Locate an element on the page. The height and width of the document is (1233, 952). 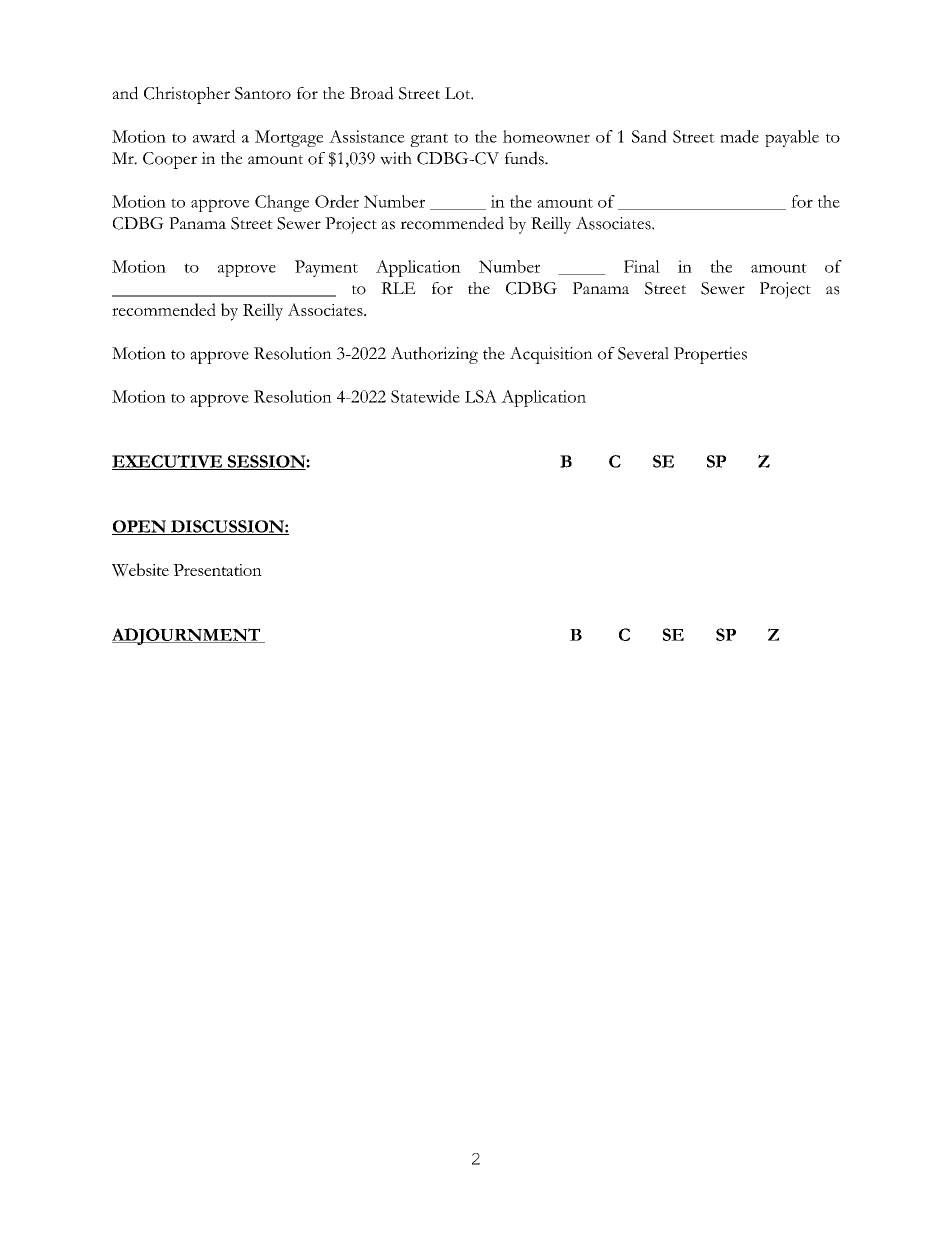
Payment is located at coordinates (326, 268).
